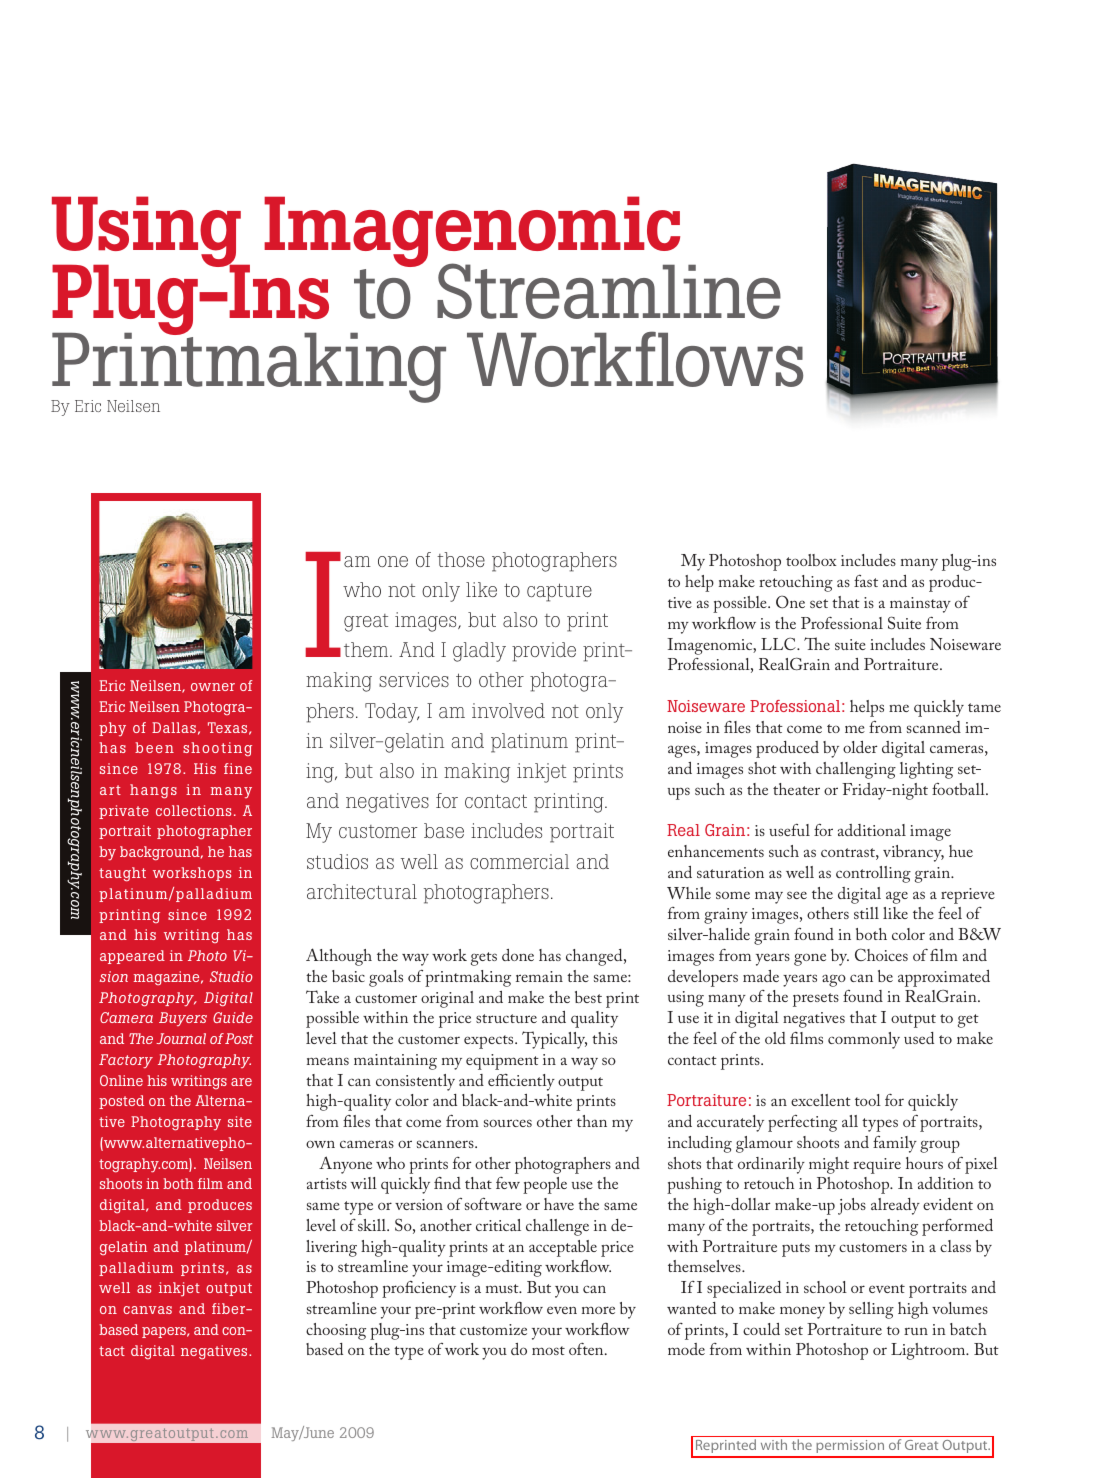 This image has height=1478, width=1105. What do you see at coordinates (213, 687) in the image?
I see `owner` at bounding box center [213, 687].
